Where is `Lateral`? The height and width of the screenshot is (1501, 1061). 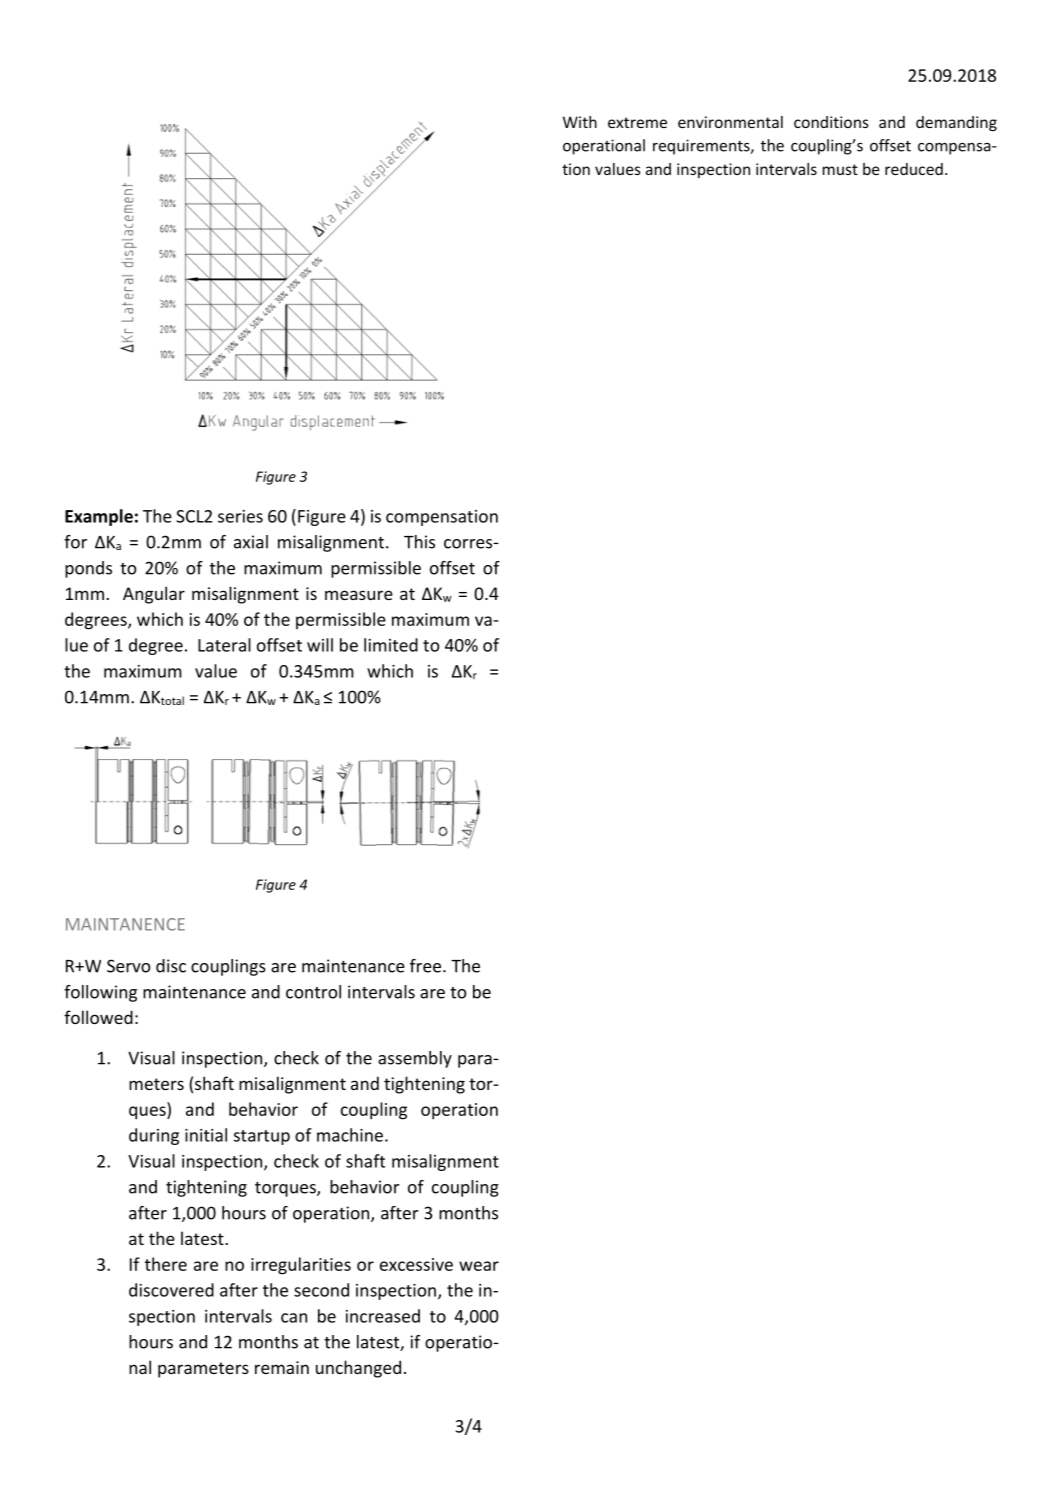
Lateral is located at coordinates (224, 645).
